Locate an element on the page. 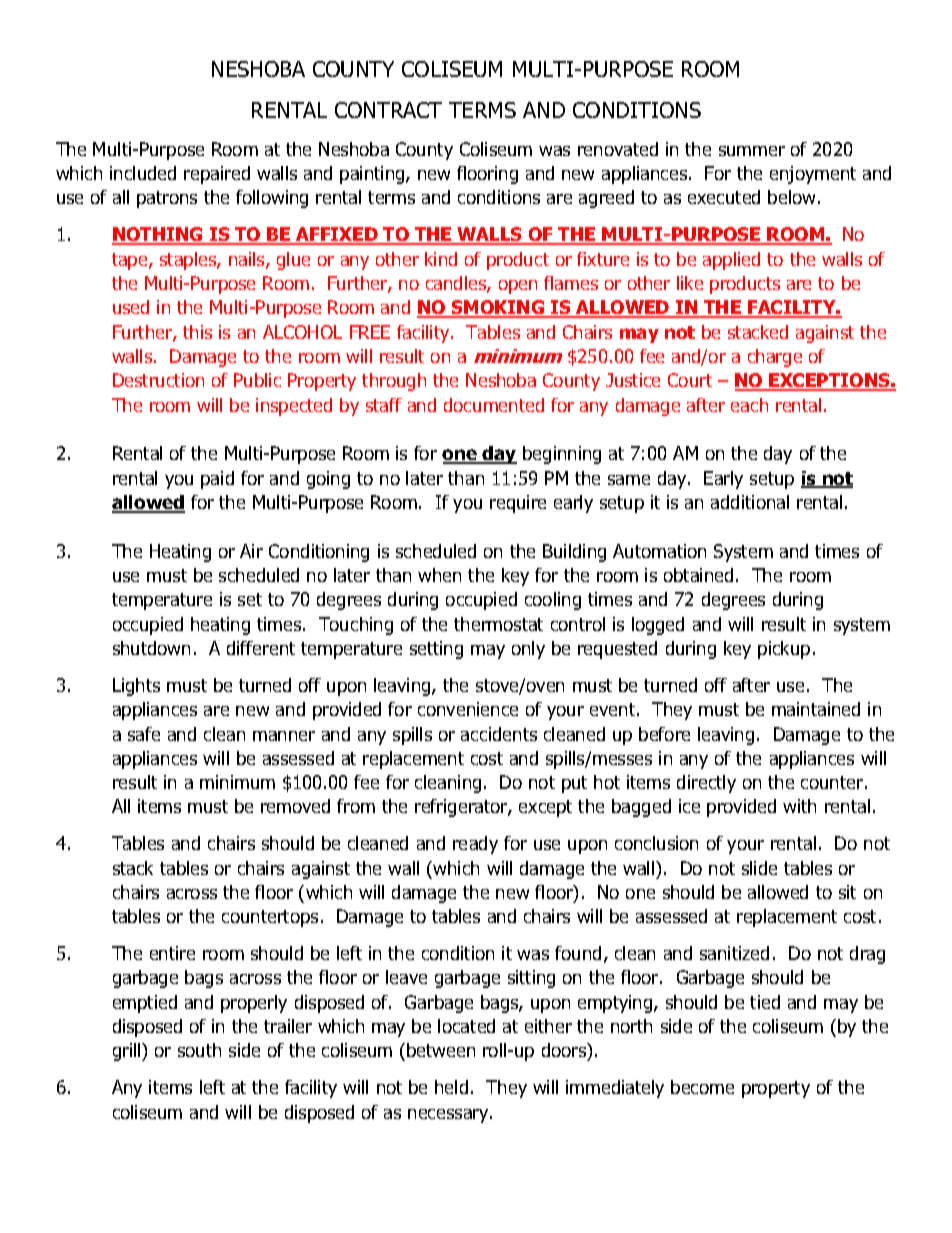 This image has height=1233, width=952. summer is located at coordinates (752, 151).
